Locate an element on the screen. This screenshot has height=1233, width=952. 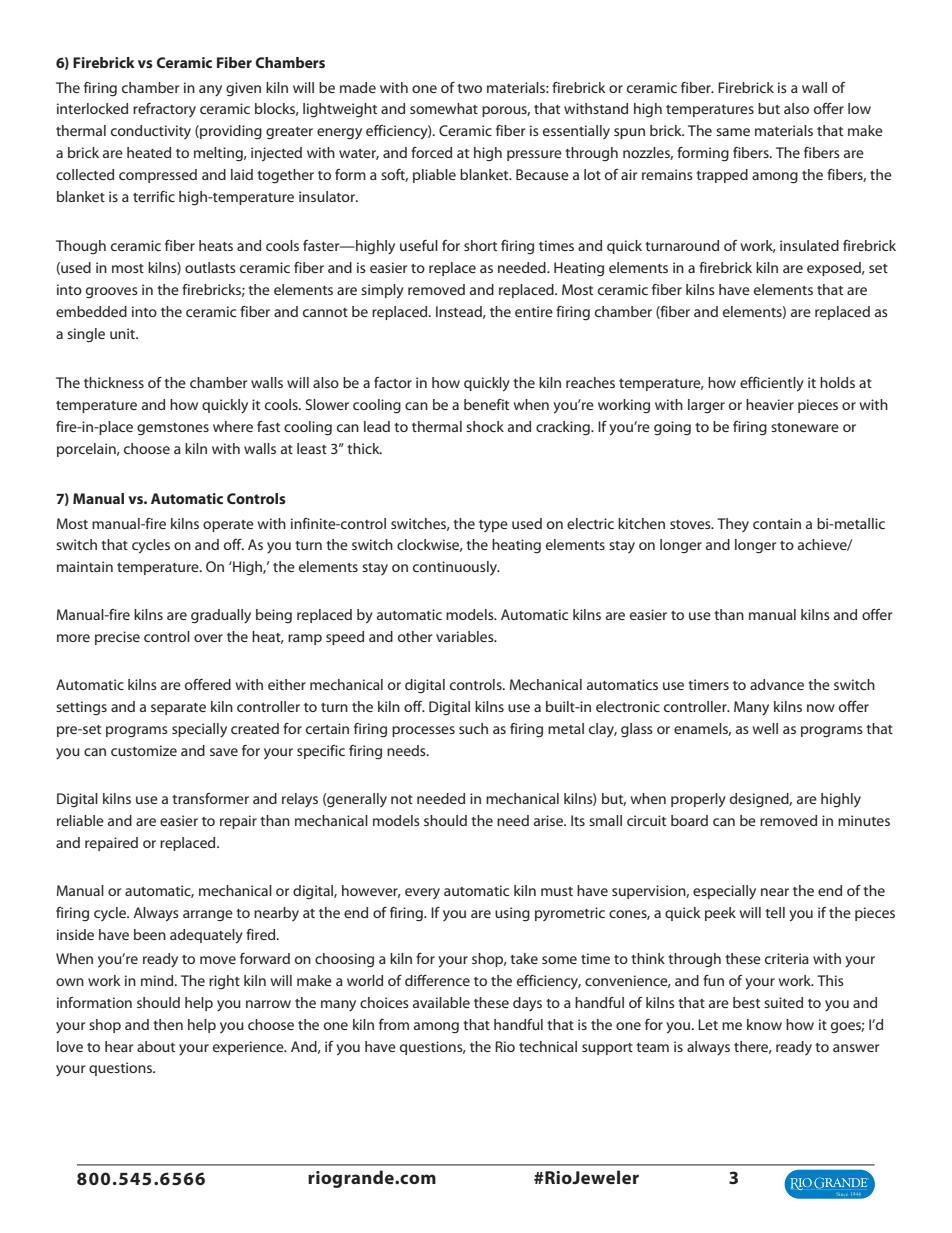
maintain is located at coordinates (85, 566).
